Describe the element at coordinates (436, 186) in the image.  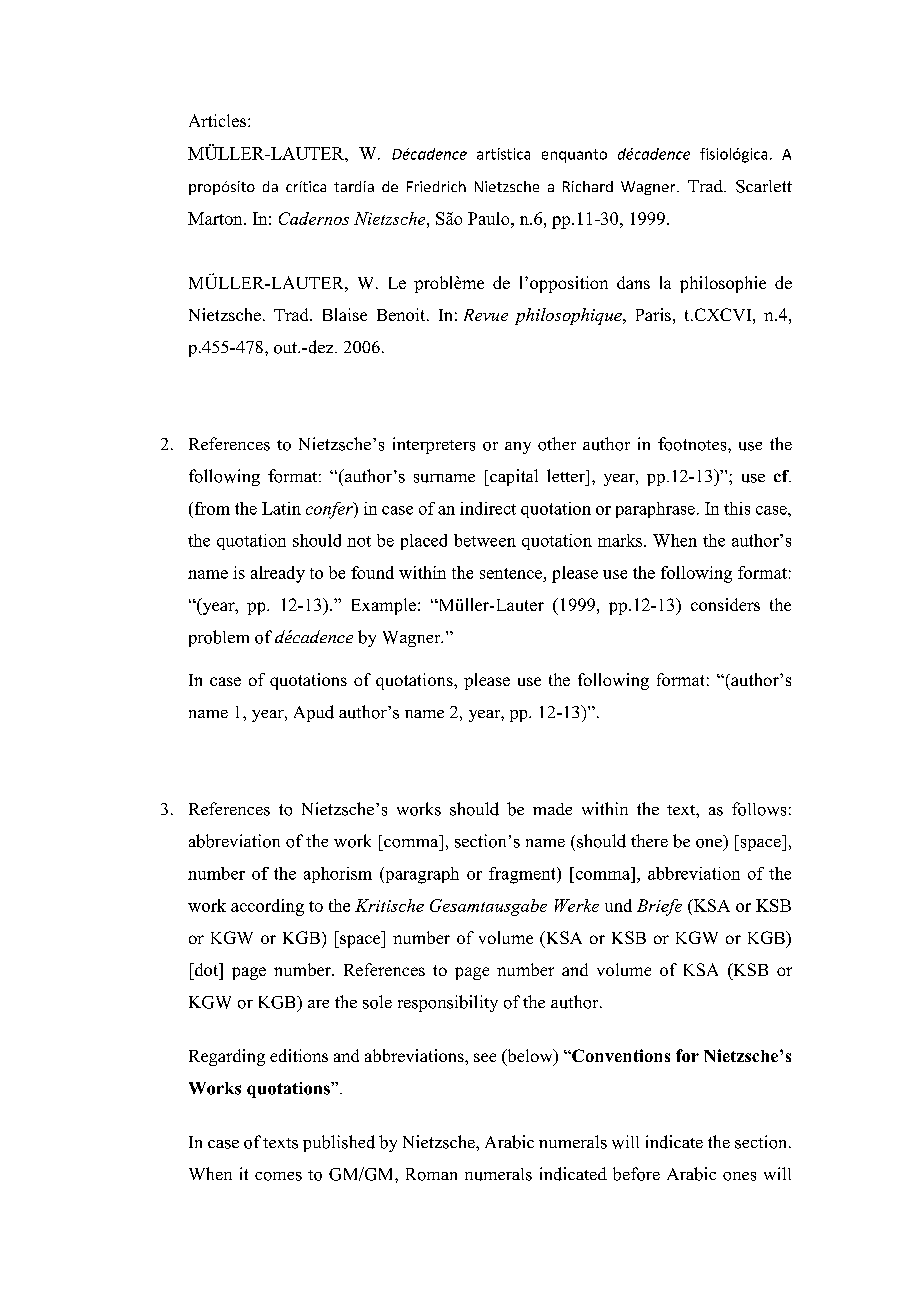
I see `Friedrich` at that location.
